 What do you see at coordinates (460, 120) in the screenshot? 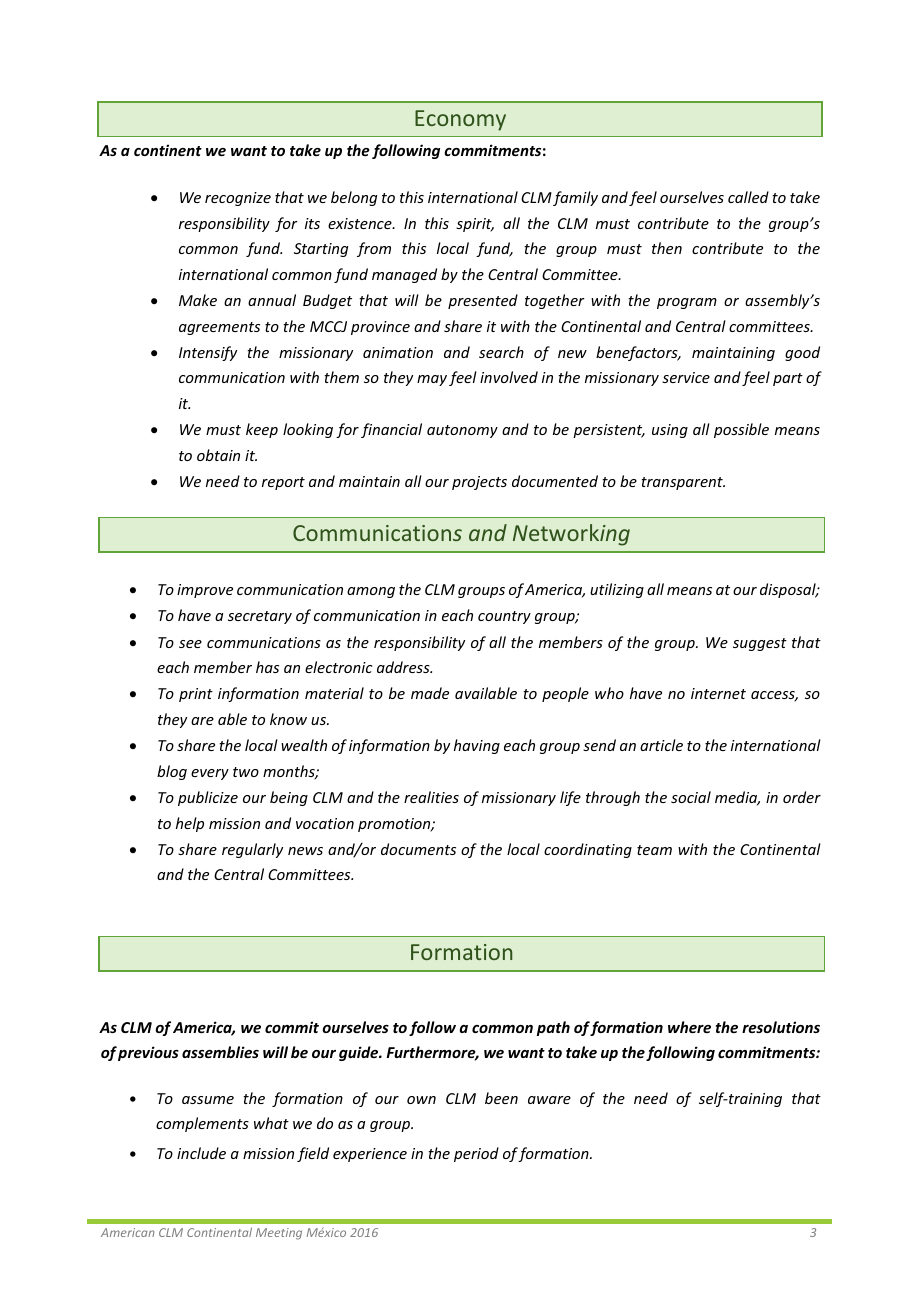
I see `Economy` at bounding box center [460, 120].
